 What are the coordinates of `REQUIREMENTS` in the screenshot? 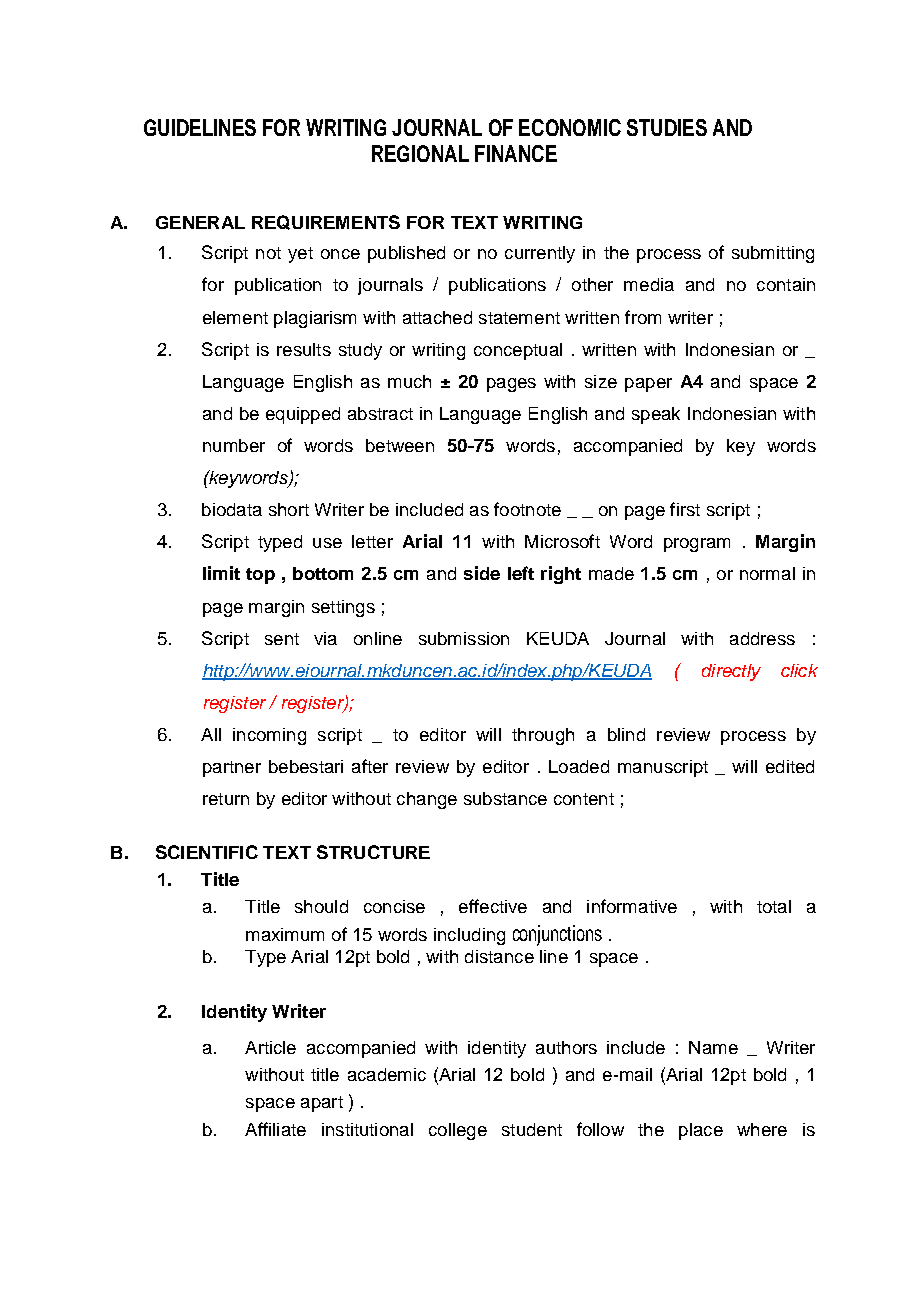 It's located at (326, 222).
